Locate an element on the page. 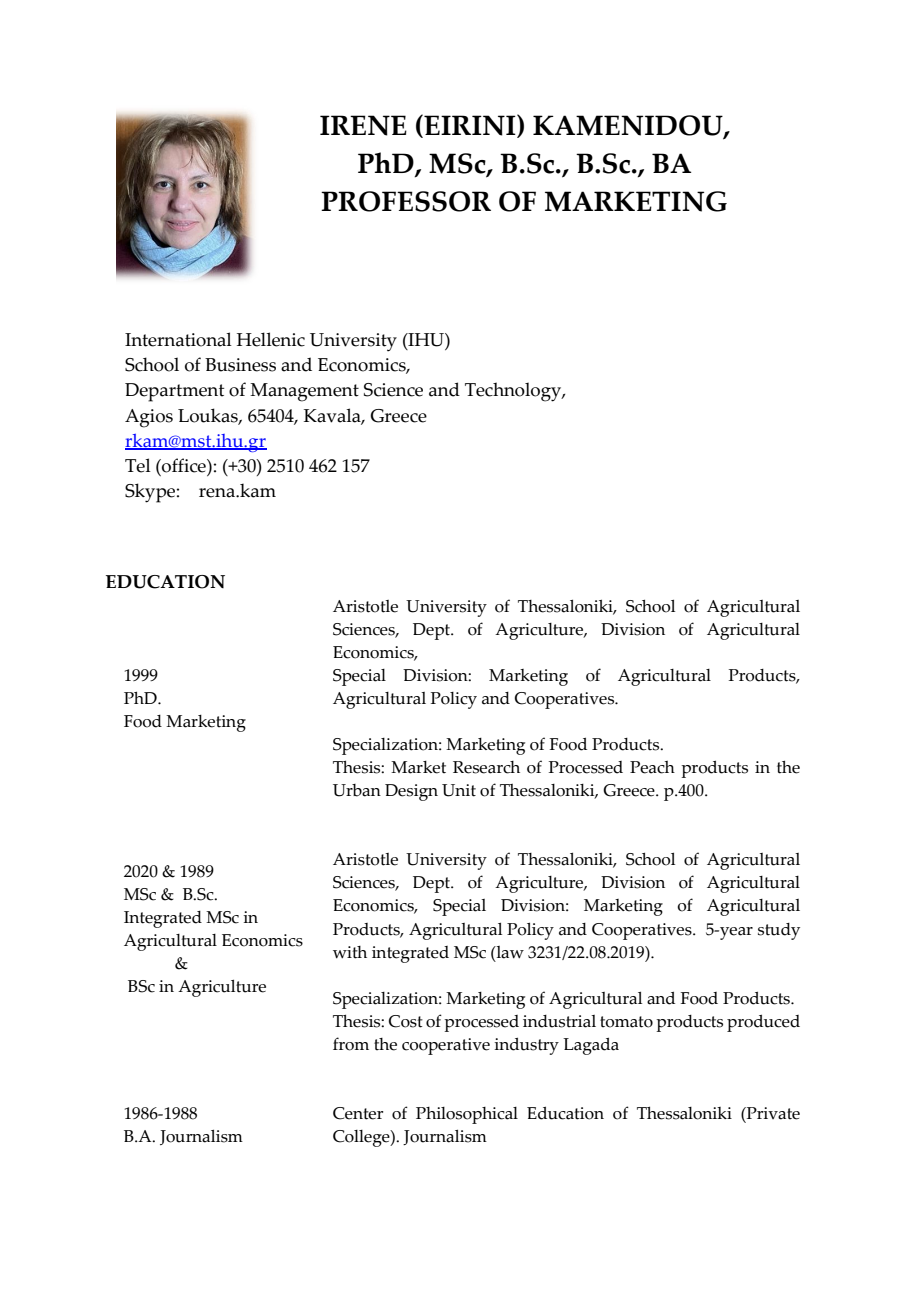  PROFESSOR is located at coordinates (406, 201).
